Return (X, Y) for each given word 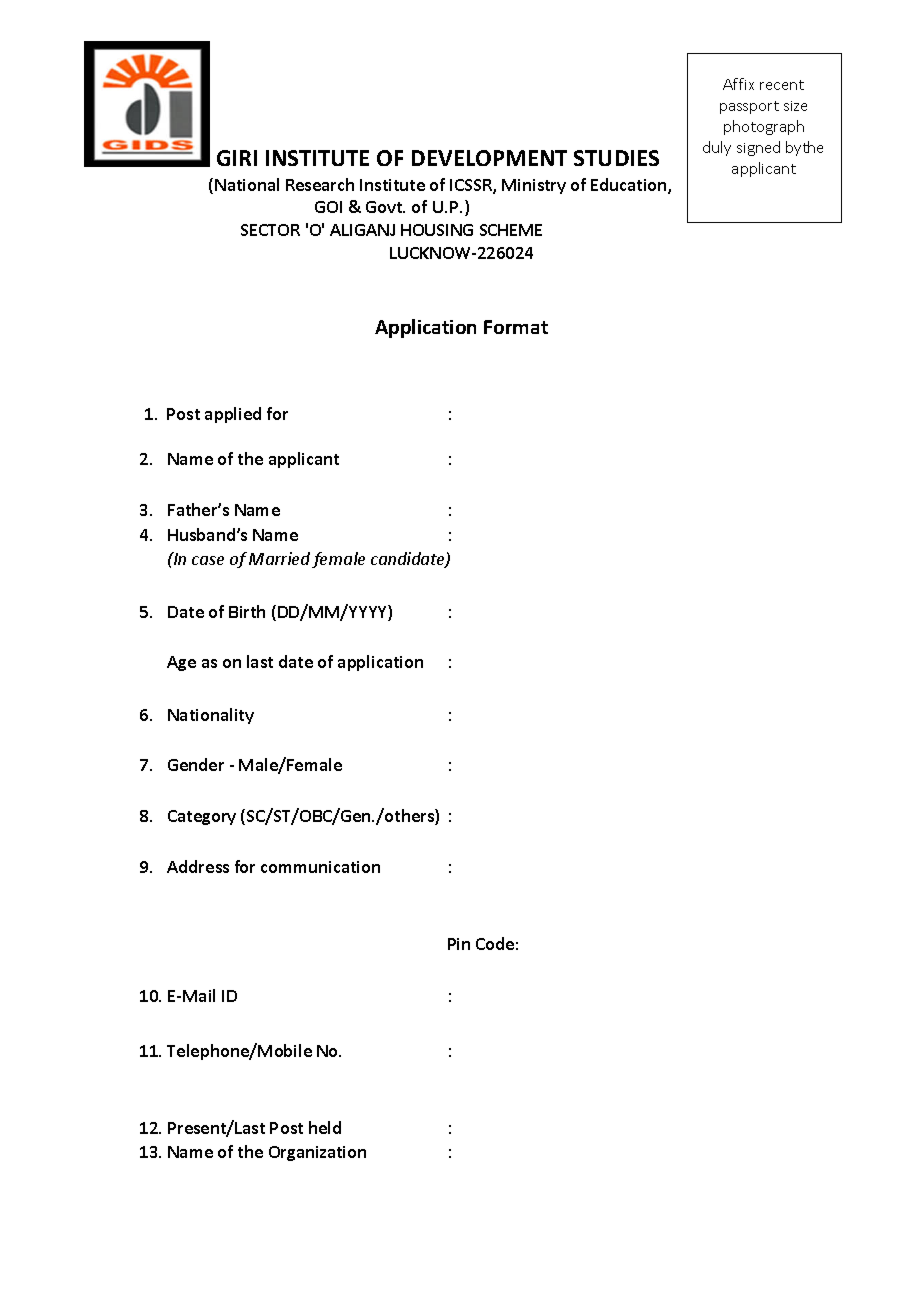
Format (516, 327)
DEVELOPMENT (489, 158)
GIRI (237, 158)
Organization (317, 1153)
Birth (247, 611)
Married (279, 558)
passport (749, 107)
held (325, 1127)
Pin (459, 944)
